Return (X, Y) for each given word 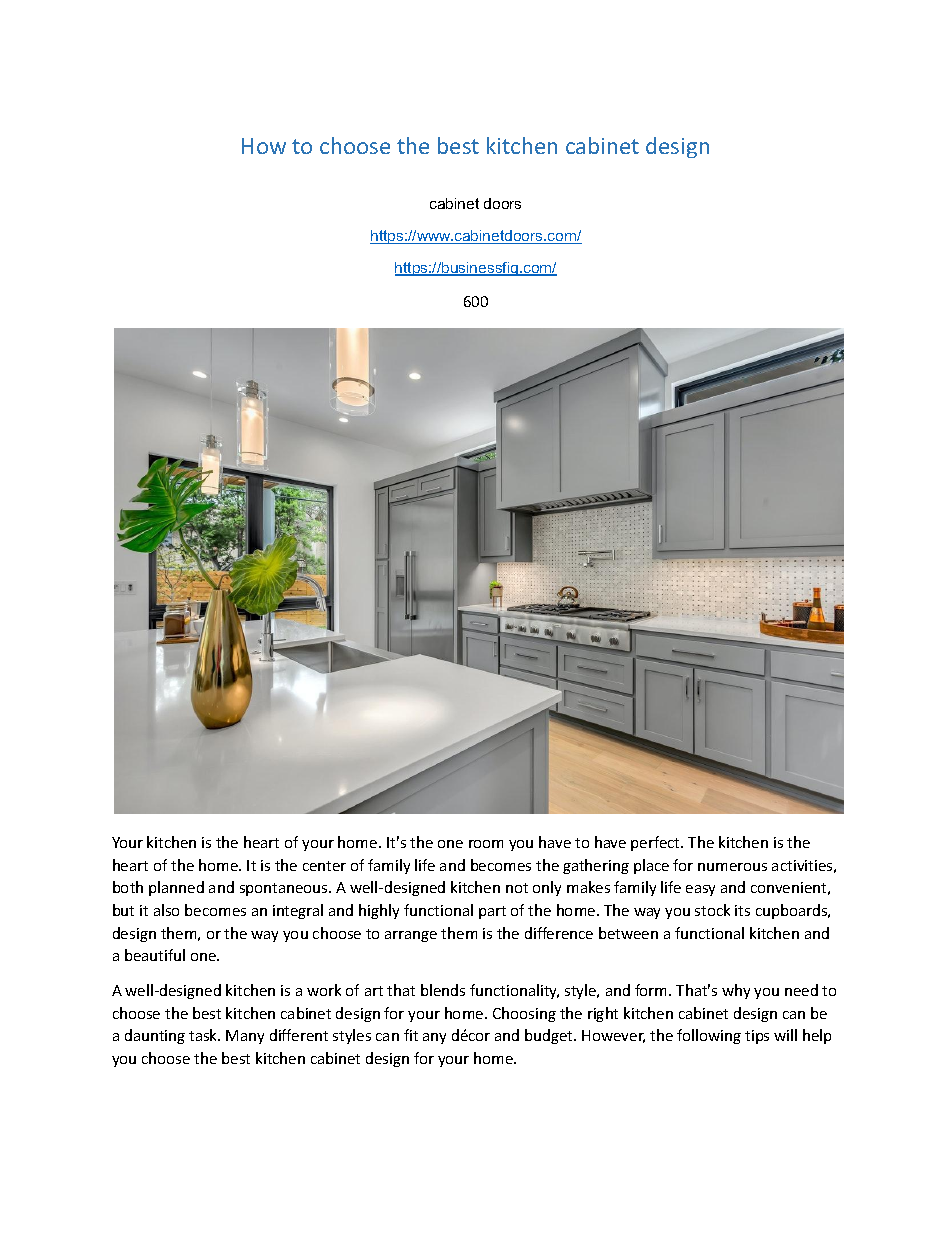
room (486, 844)
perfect (656, 843)
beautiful (155, 955)
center (324, 866)
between (628, 933)
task (204, 1035)
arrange (411, 936)
